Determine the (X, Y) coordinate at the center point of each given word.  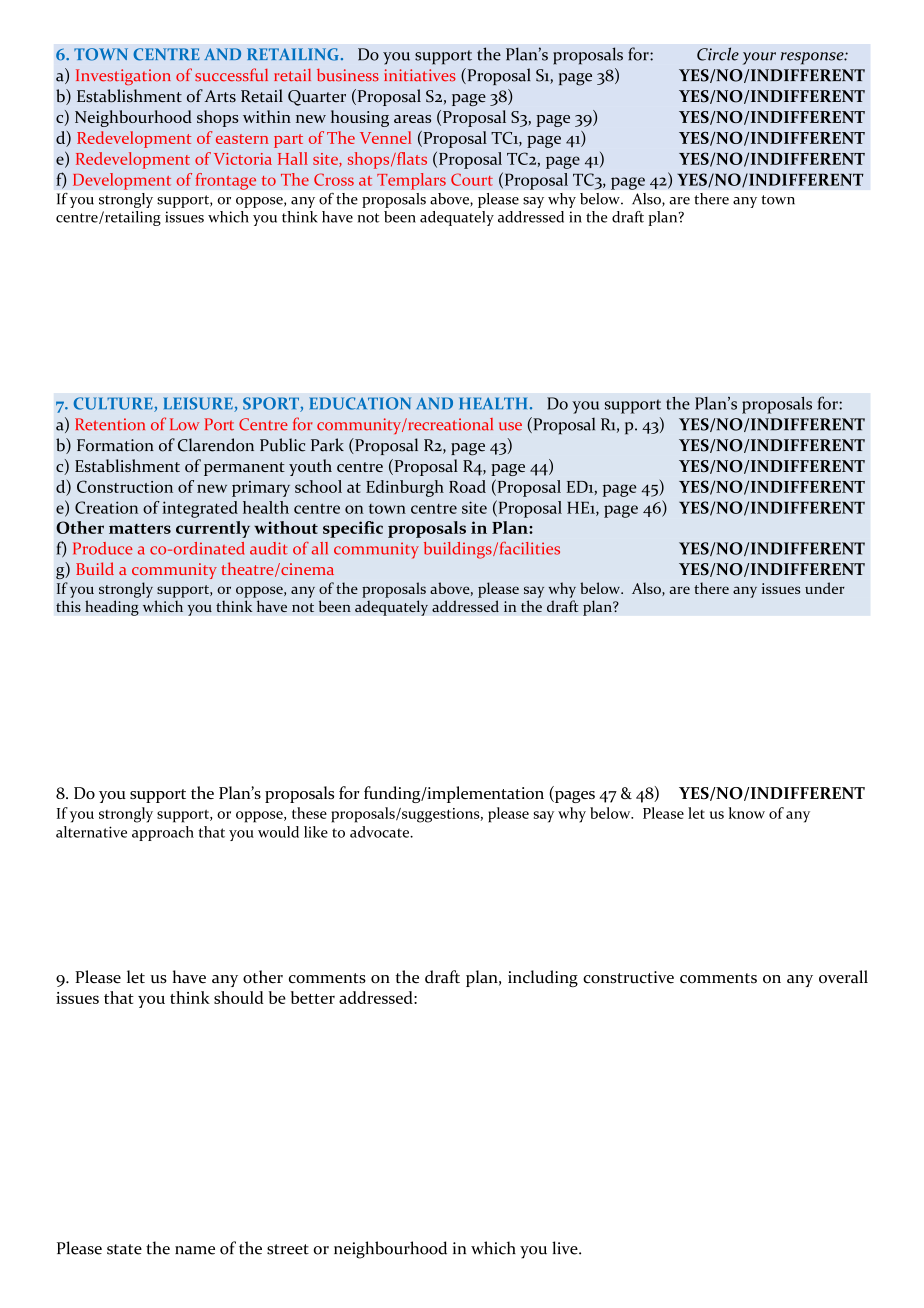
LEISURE (199, 404)
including (543, 978)
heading (112, 608)
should (239, 997)
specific (353, 529)
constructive (628, 977)
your (759, 58)
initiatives (420, 75)
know (747, 813)
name (195, 1250)
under (825, 588)
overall (843, 977)
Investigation (123, 77)
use (510, 426)
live (566, 1248)
